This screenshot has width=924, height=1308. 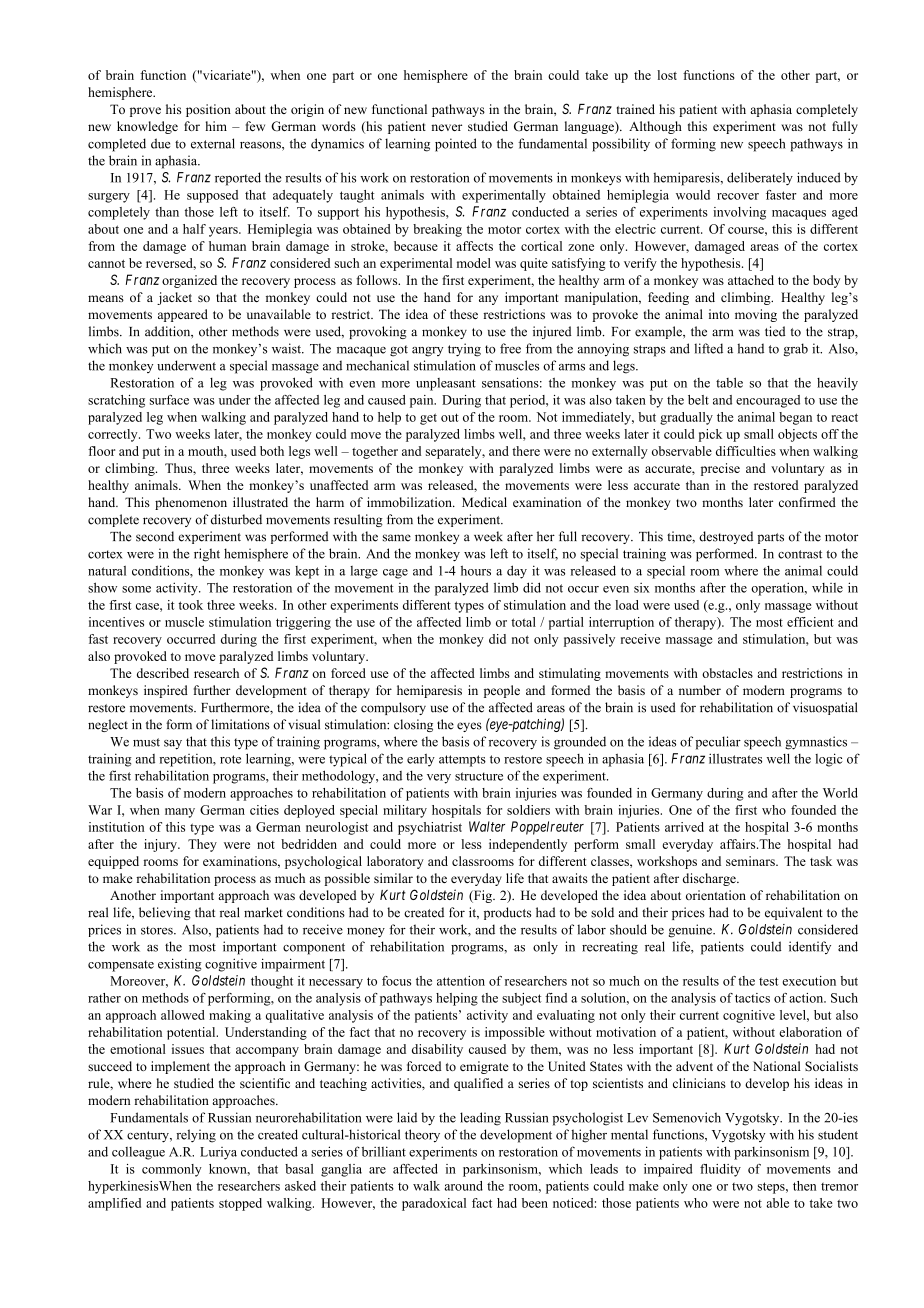 I want to click on obstacles, so click(x=727, y=673).
